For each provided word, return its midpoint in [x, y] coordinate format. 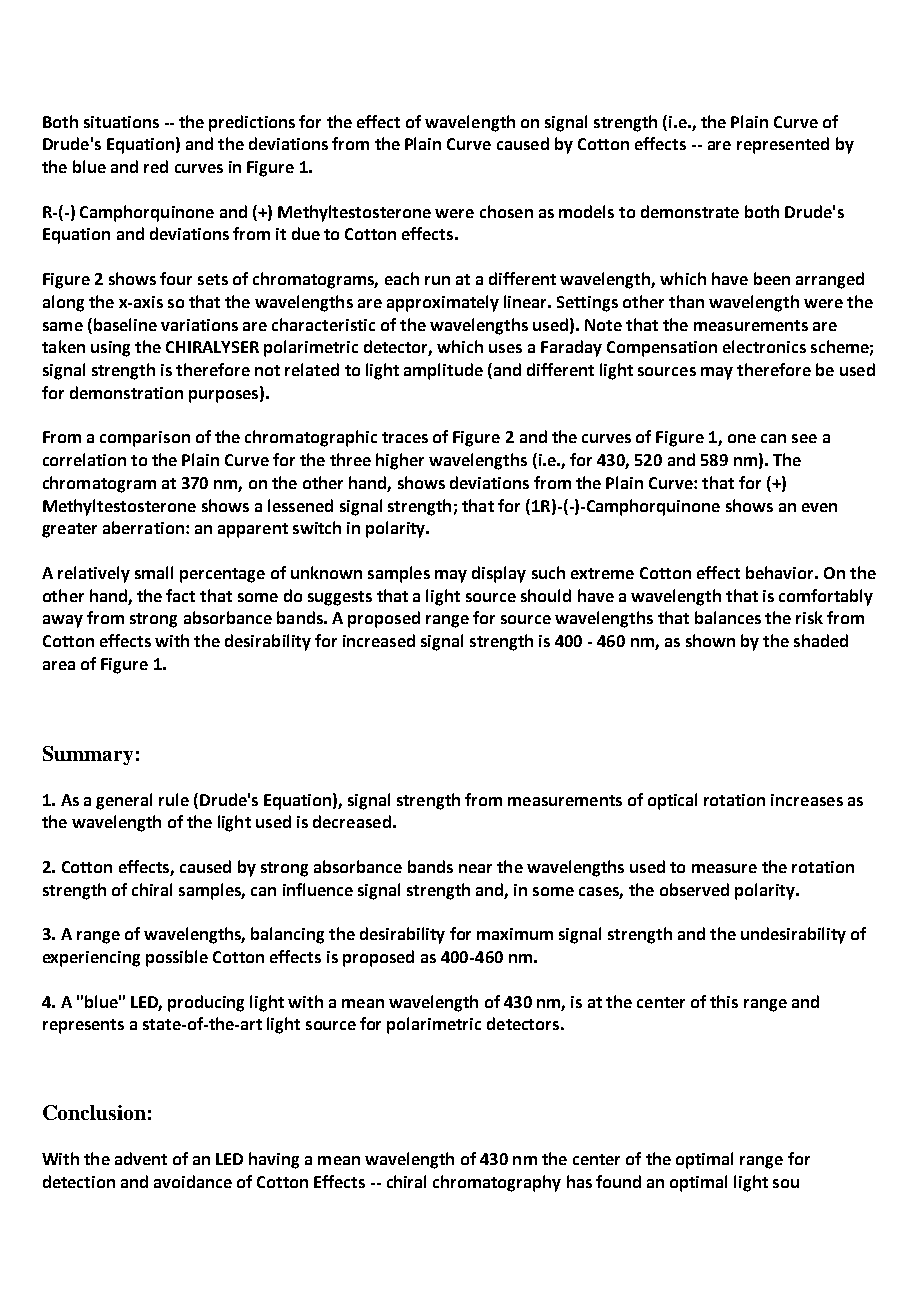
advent [141, 1158]
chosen [506, 211]
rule [174, 799]
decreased [352, 821]
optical [672, 801]
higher [400, 461]
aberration [143, 527]
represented [783, 145]
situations [121, 122]
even [819, 507]
